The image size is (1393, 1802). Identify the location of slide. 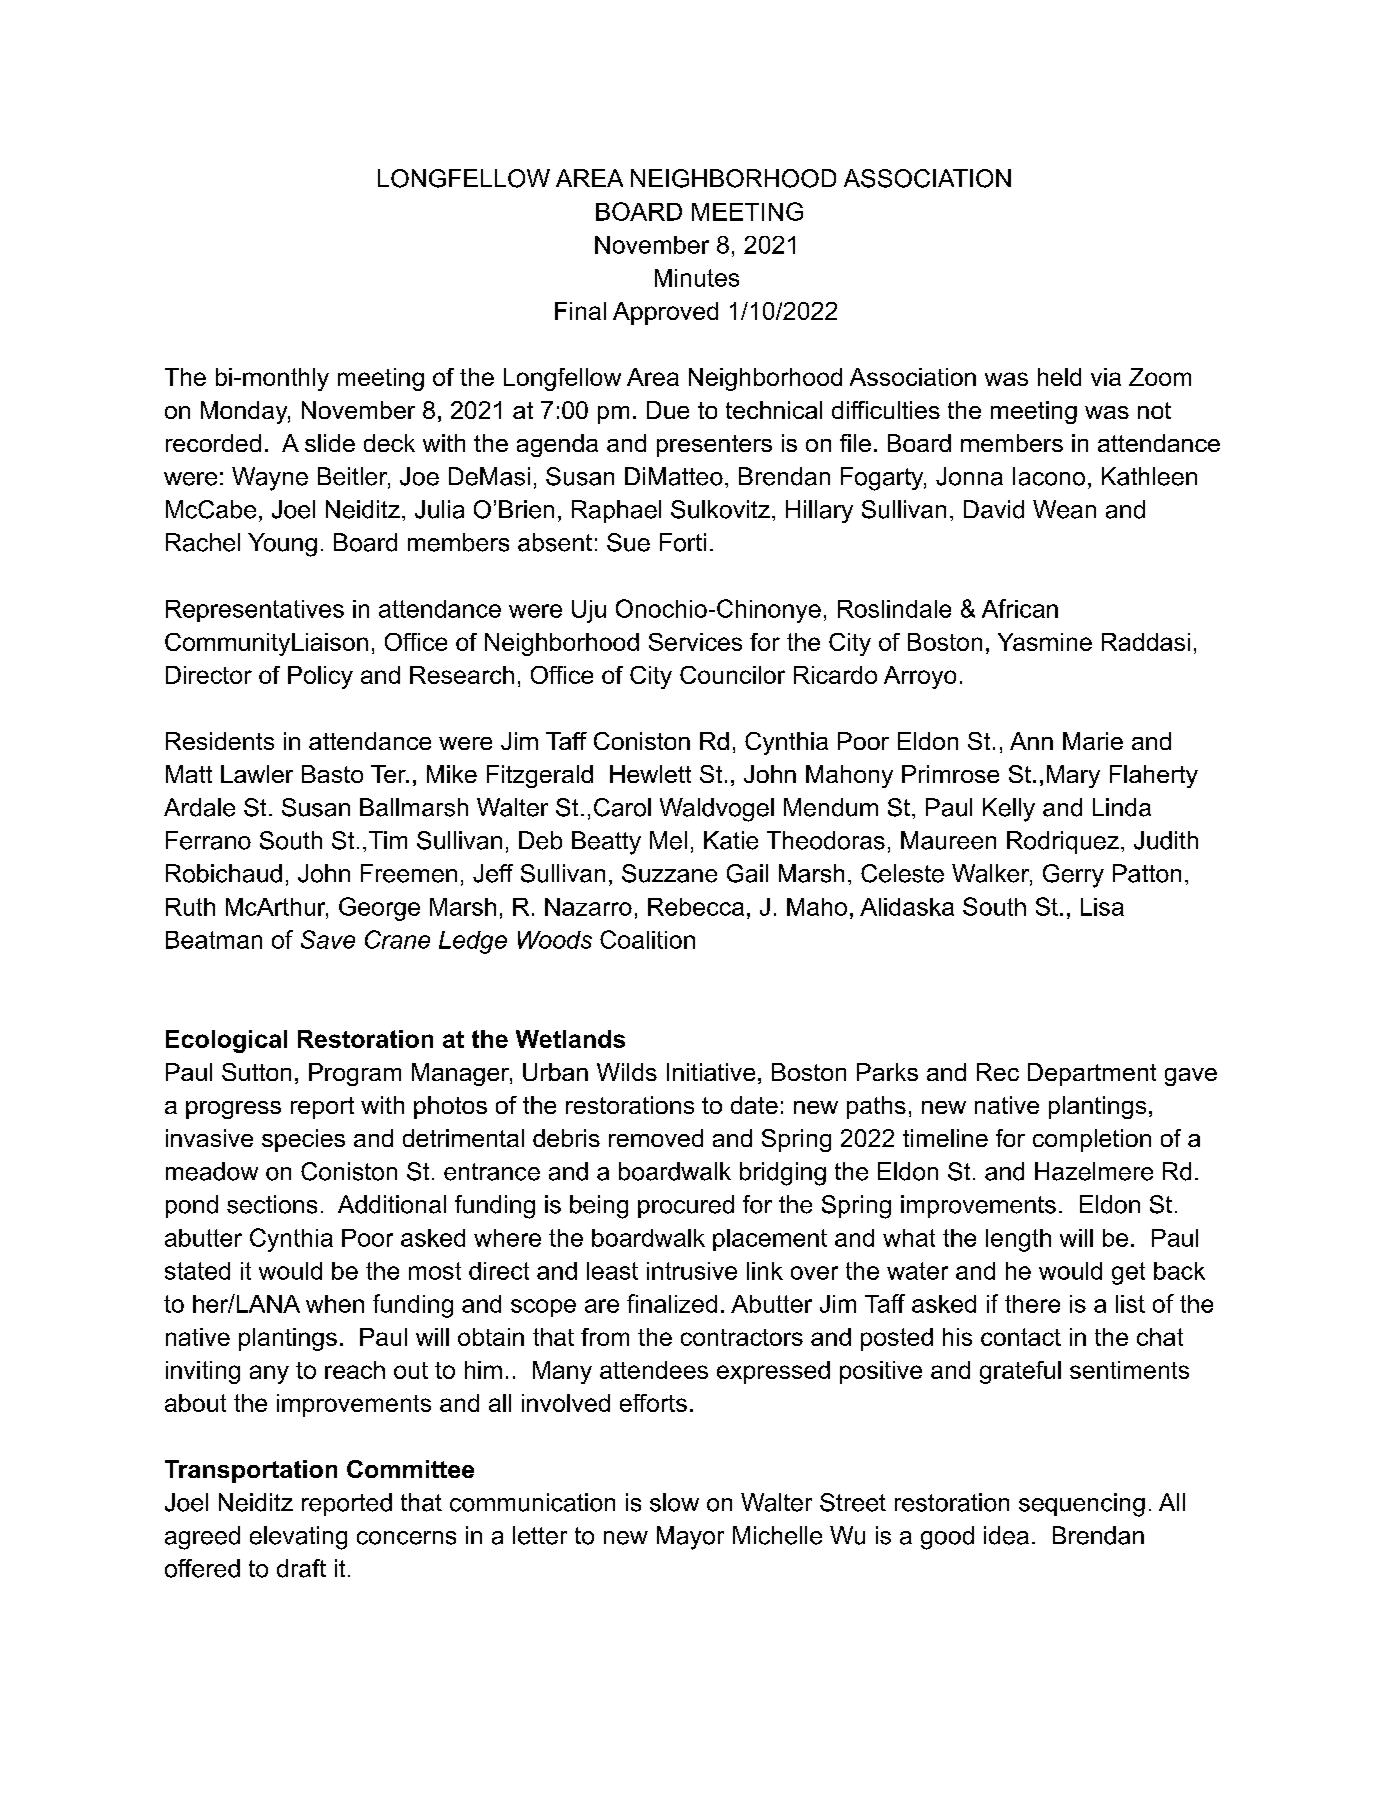
(330, 443).
